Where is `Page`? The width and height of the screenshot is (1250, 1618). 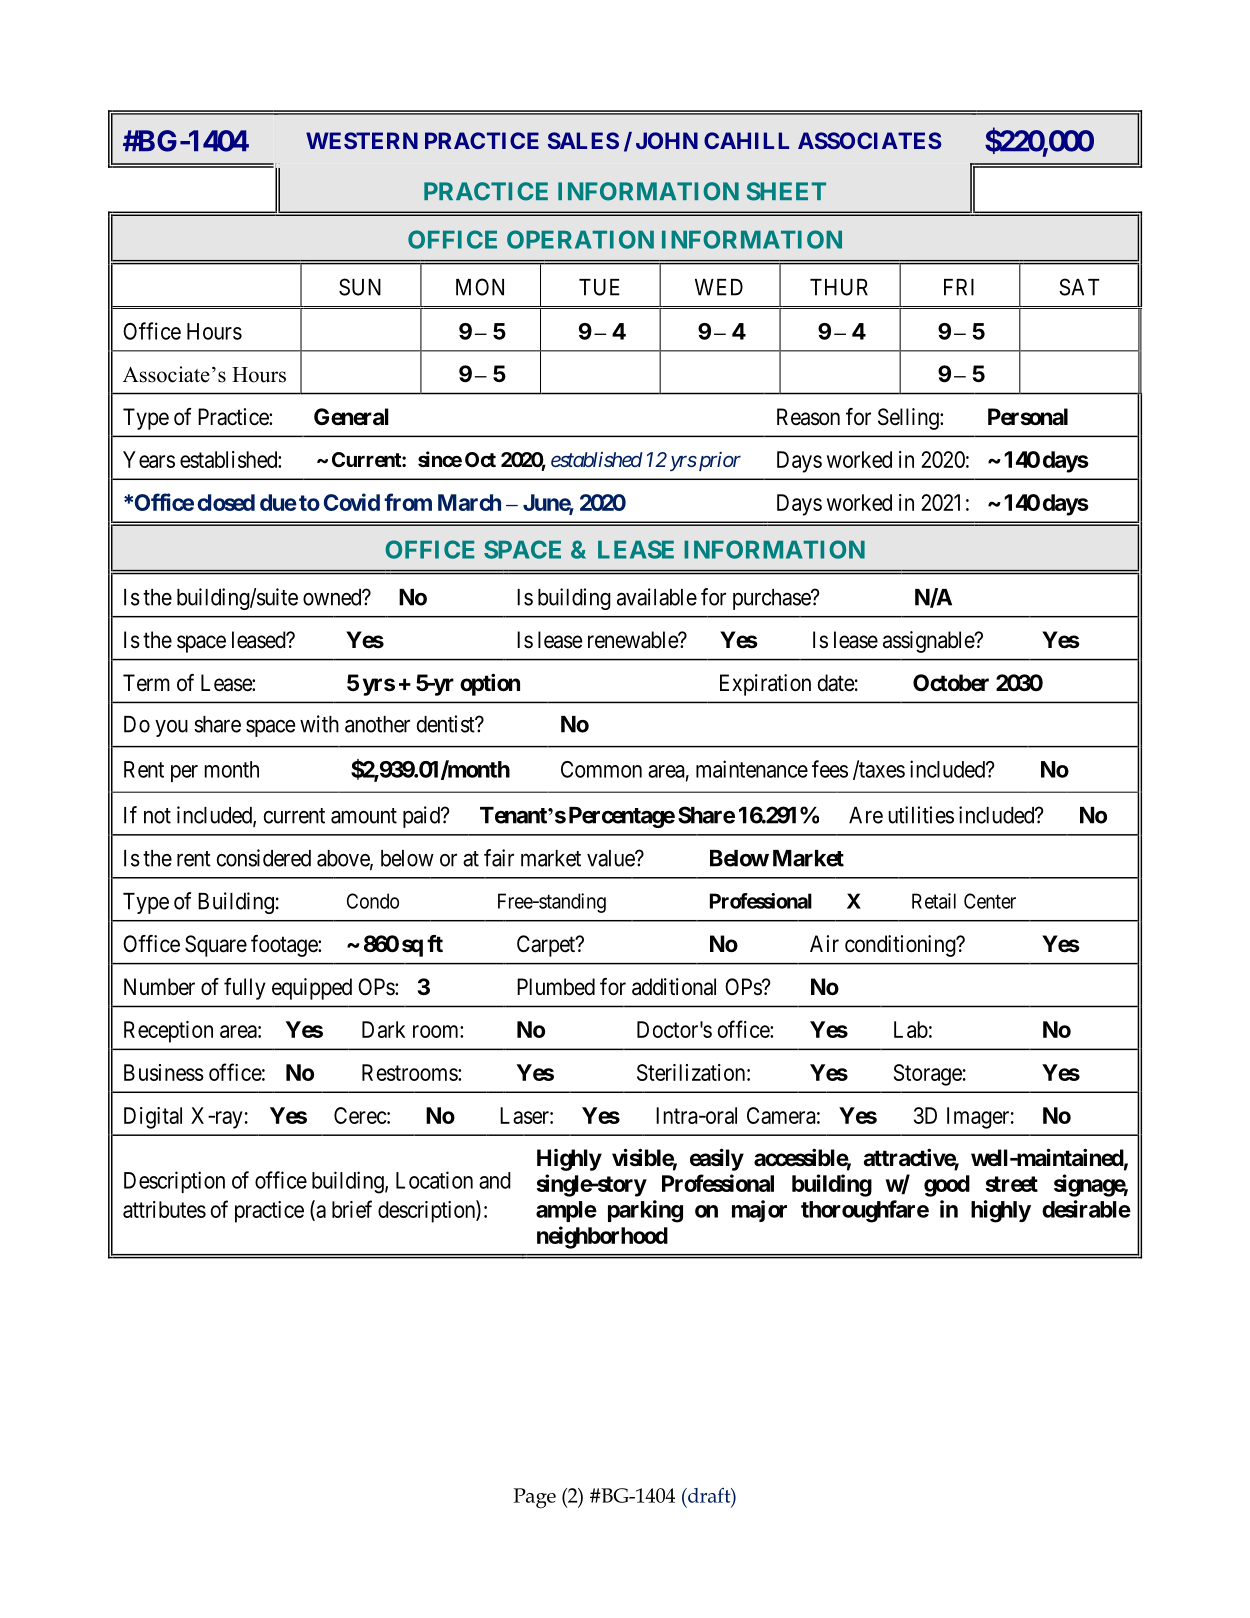
Page is located at coordinates (535, 1498).
